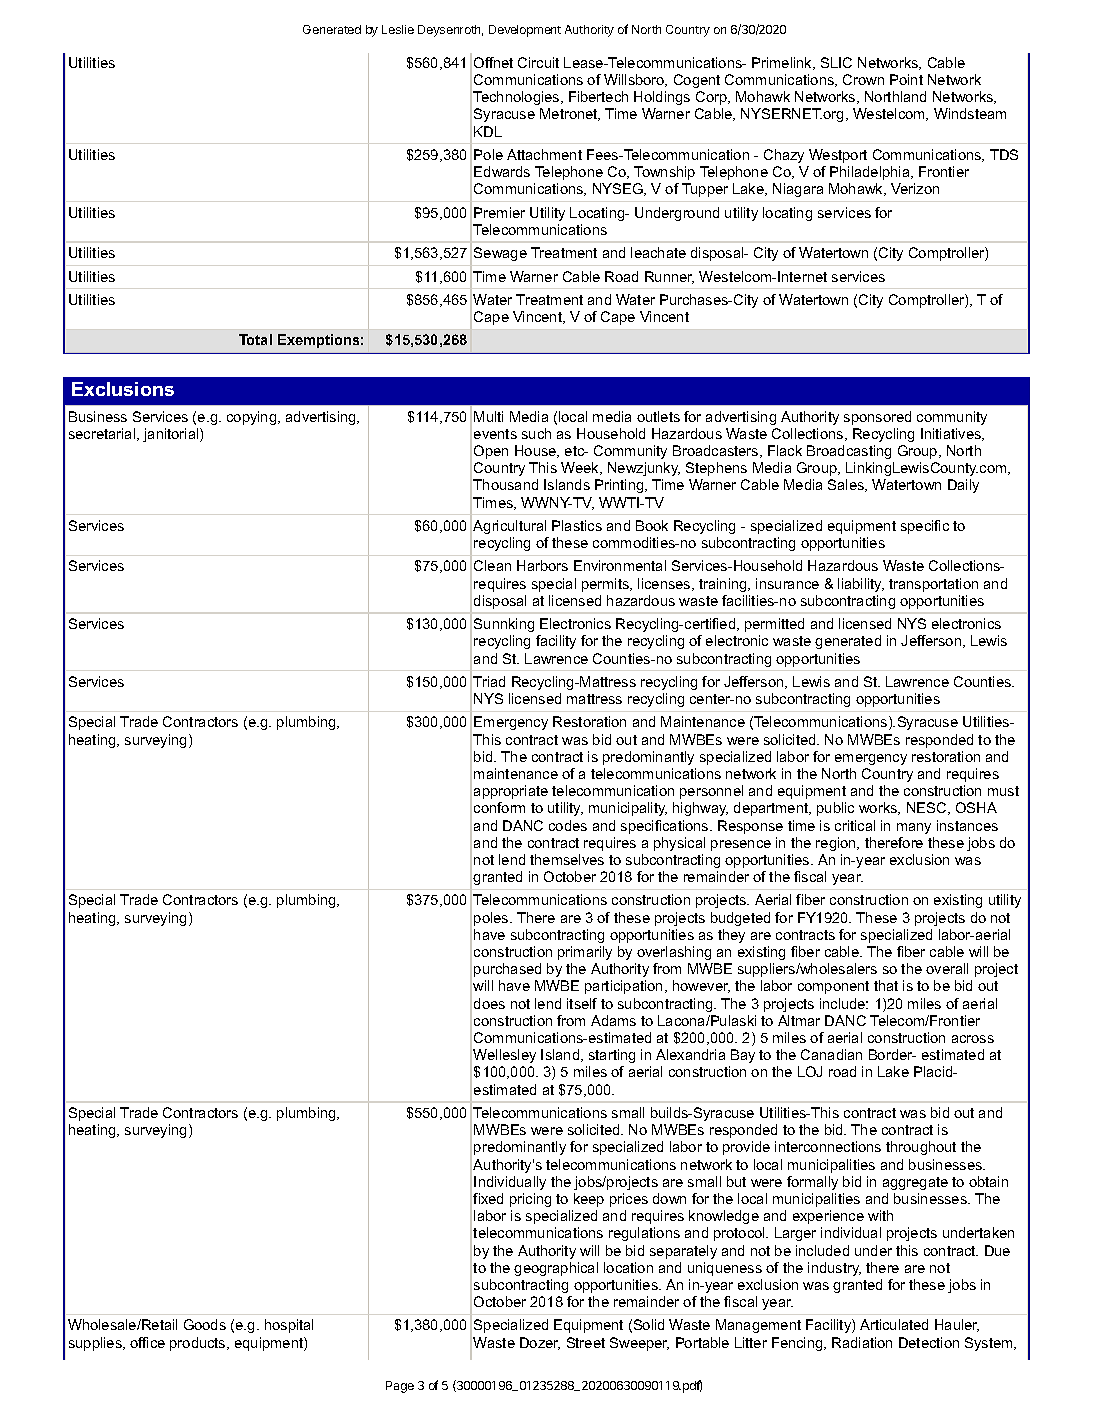 The image size is (1093, 1414). Describe the element at coordinates (877, 418) in the screenshot. I see `sponsored` at that location.
